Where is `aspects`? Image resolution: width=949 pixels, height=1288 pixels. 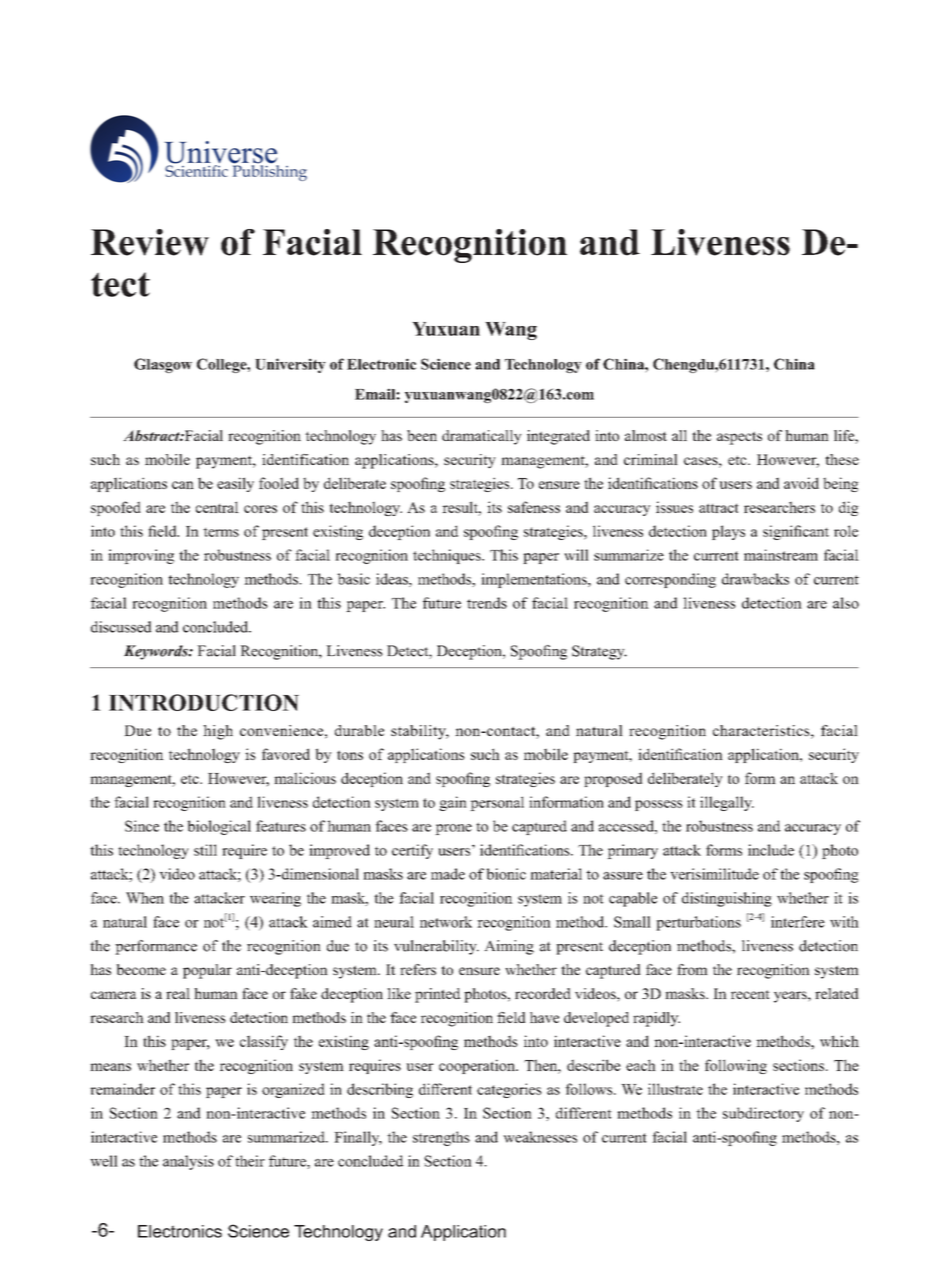 aspects is located at coordinates (739, 438).
